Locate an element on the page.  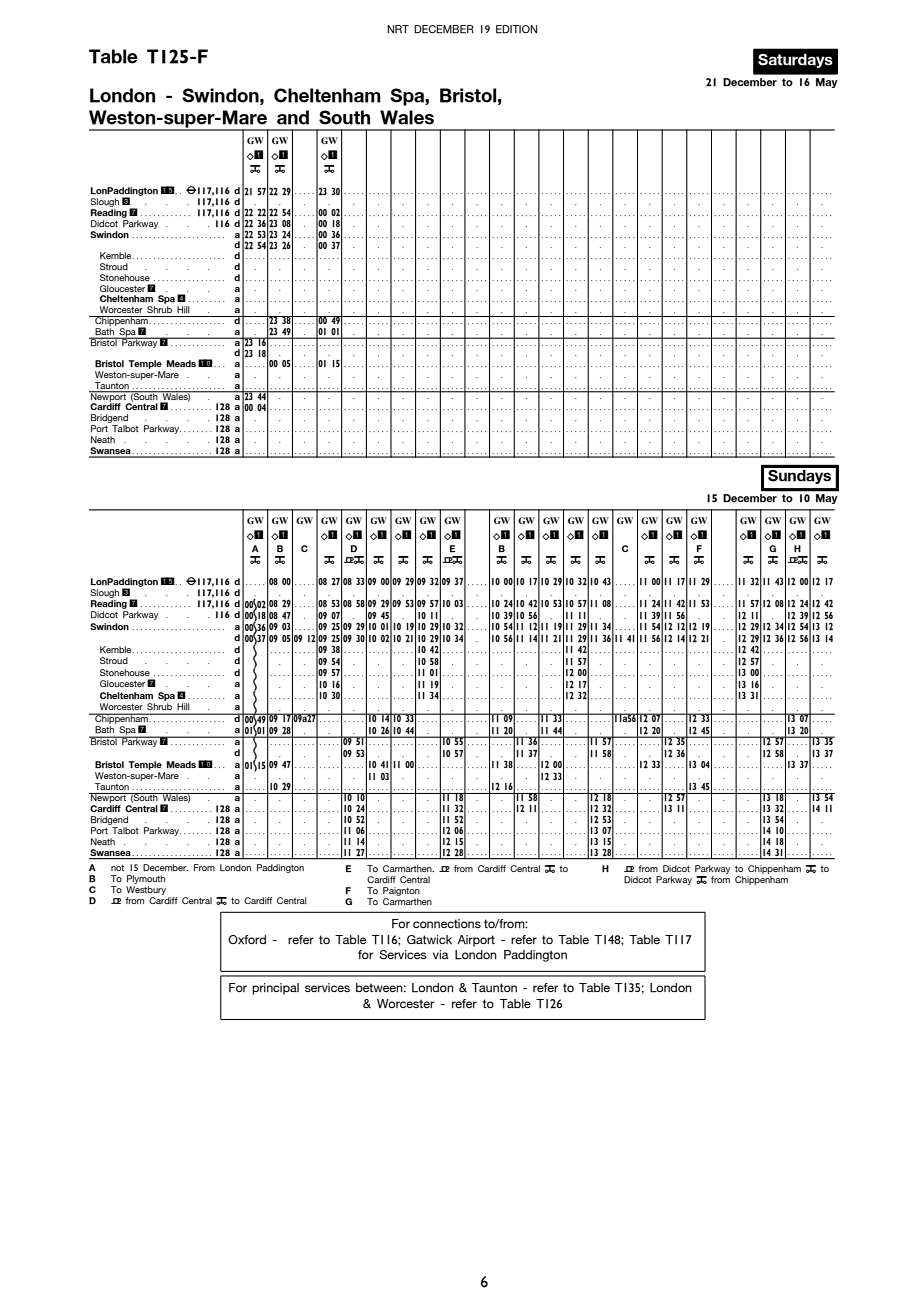
NRT is located at coordinates (398, 29).
